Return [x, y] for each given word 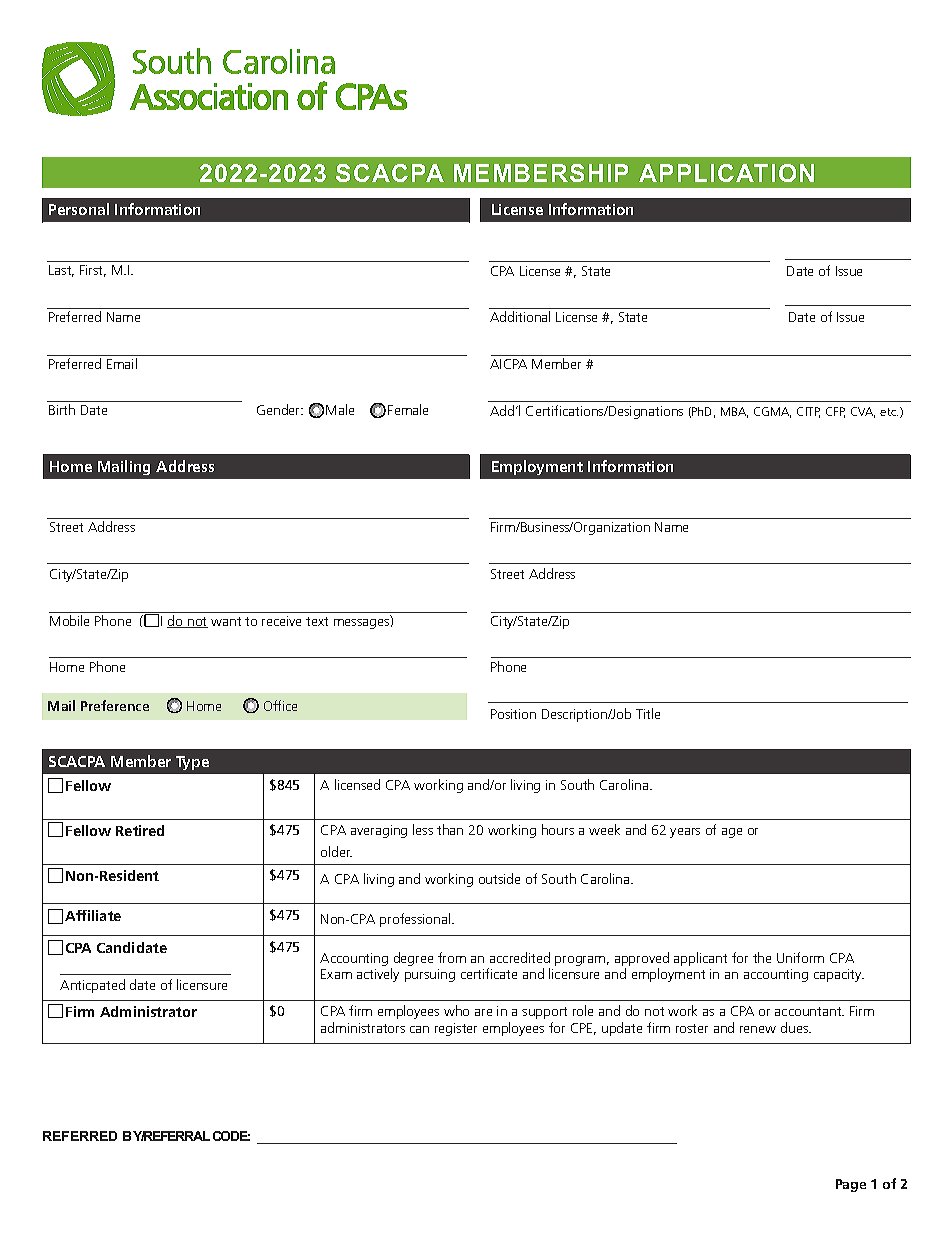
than [450, 829]
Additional [520, 316]
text [317, 621]
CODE [231, 1136]
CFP [835, 412]
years [685, 833]
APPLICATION [726, 173]
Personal [79, 209]
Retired [140, 830]
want [226, 621]
